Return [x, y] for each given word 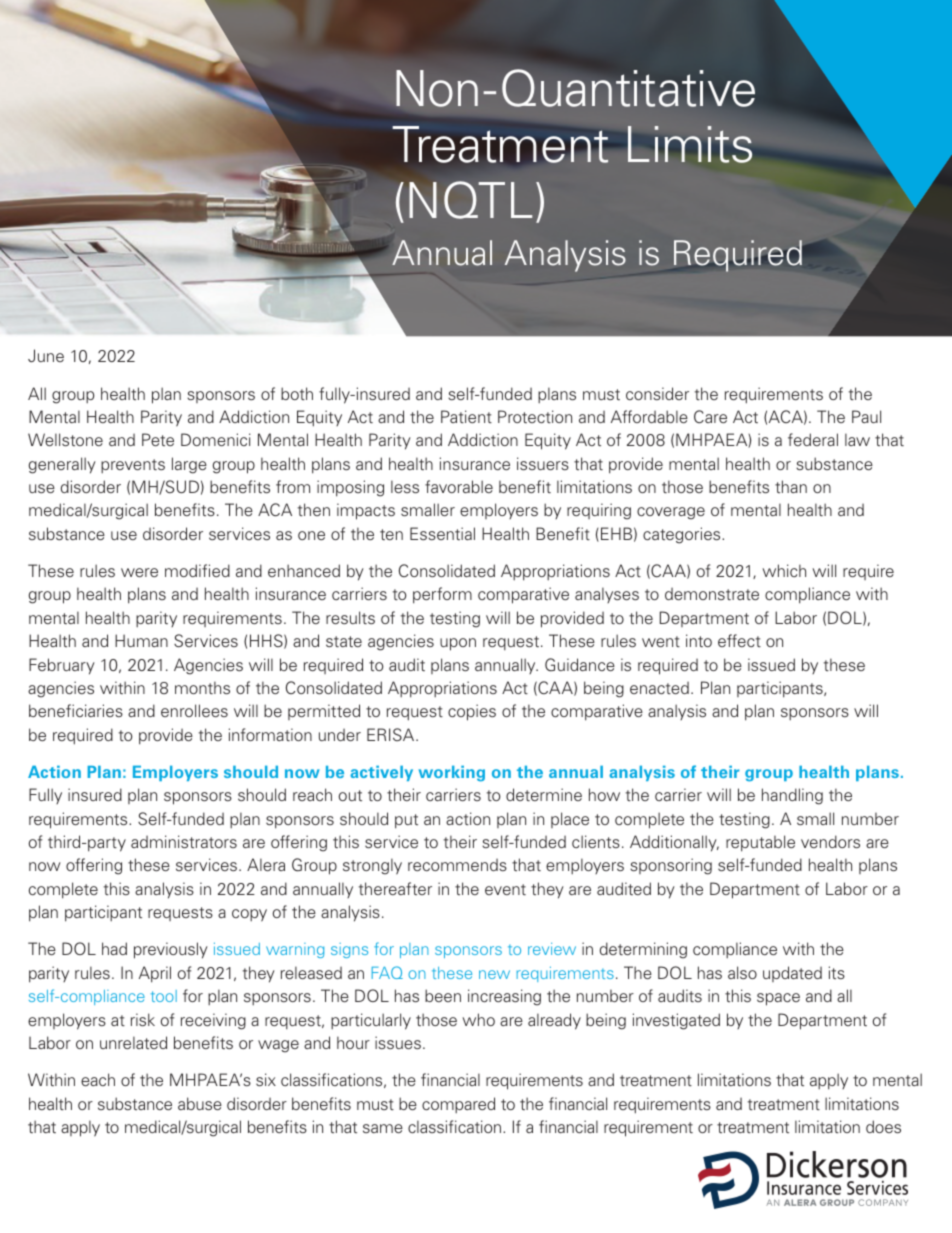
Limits [690, 144]
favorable [459, 486]
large [189, 465]
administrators [184, 841]
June [46, 355]
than [791, 486]
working [452, 774]
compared [458, 1105]
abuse [200, 1103]
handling [792, 796]
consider [657, 393]
